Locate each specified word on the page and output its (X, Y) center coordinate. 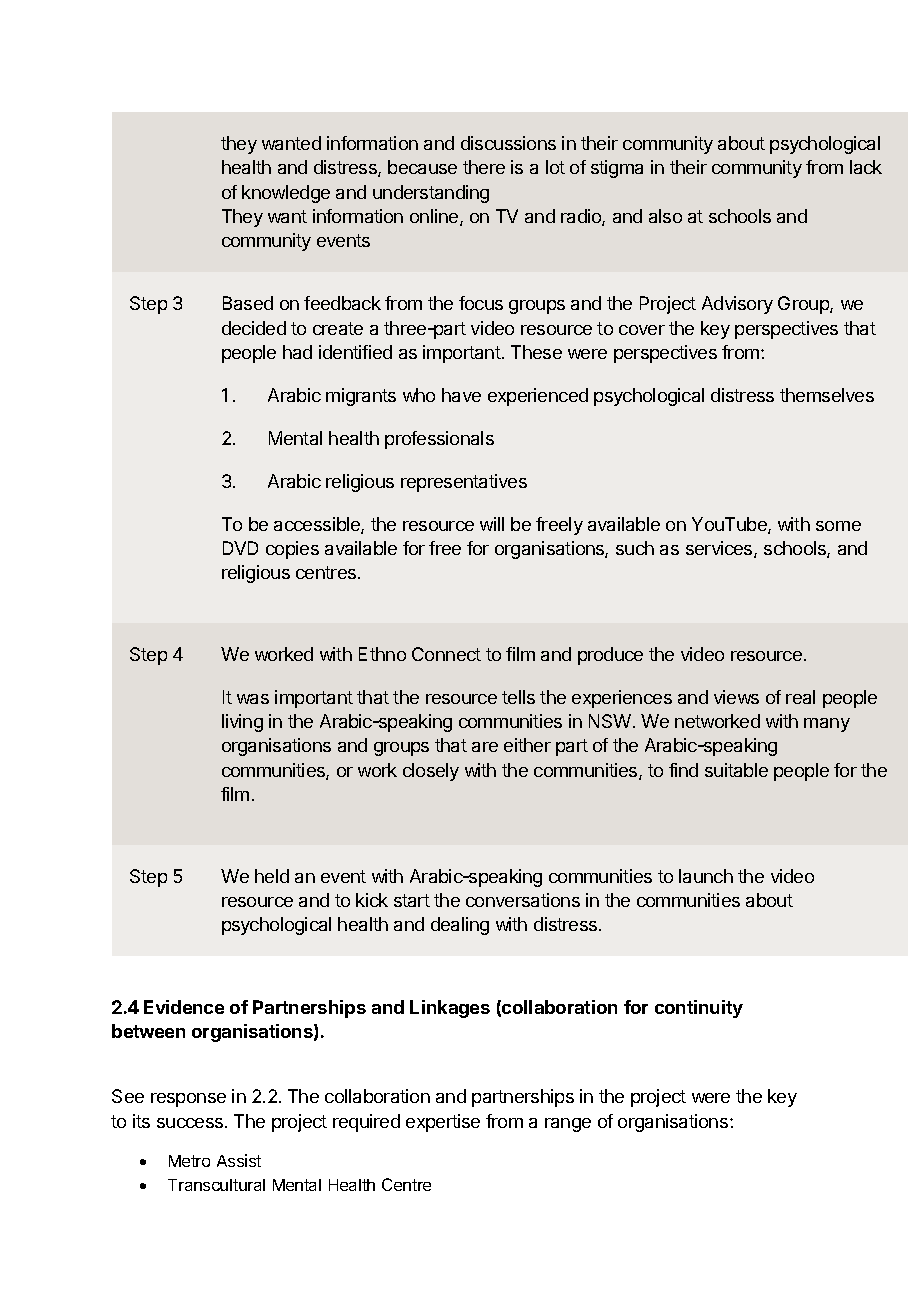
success (190, 1123)
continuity (699, 1009)
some (838, 526)
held (272, 876)
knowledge (286, 194)
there (484, 167)
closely (431, 772)
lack (866, 167)
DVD (240, 548)
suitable (736, 770)
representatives (464, 483)
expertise (443, 1123)
